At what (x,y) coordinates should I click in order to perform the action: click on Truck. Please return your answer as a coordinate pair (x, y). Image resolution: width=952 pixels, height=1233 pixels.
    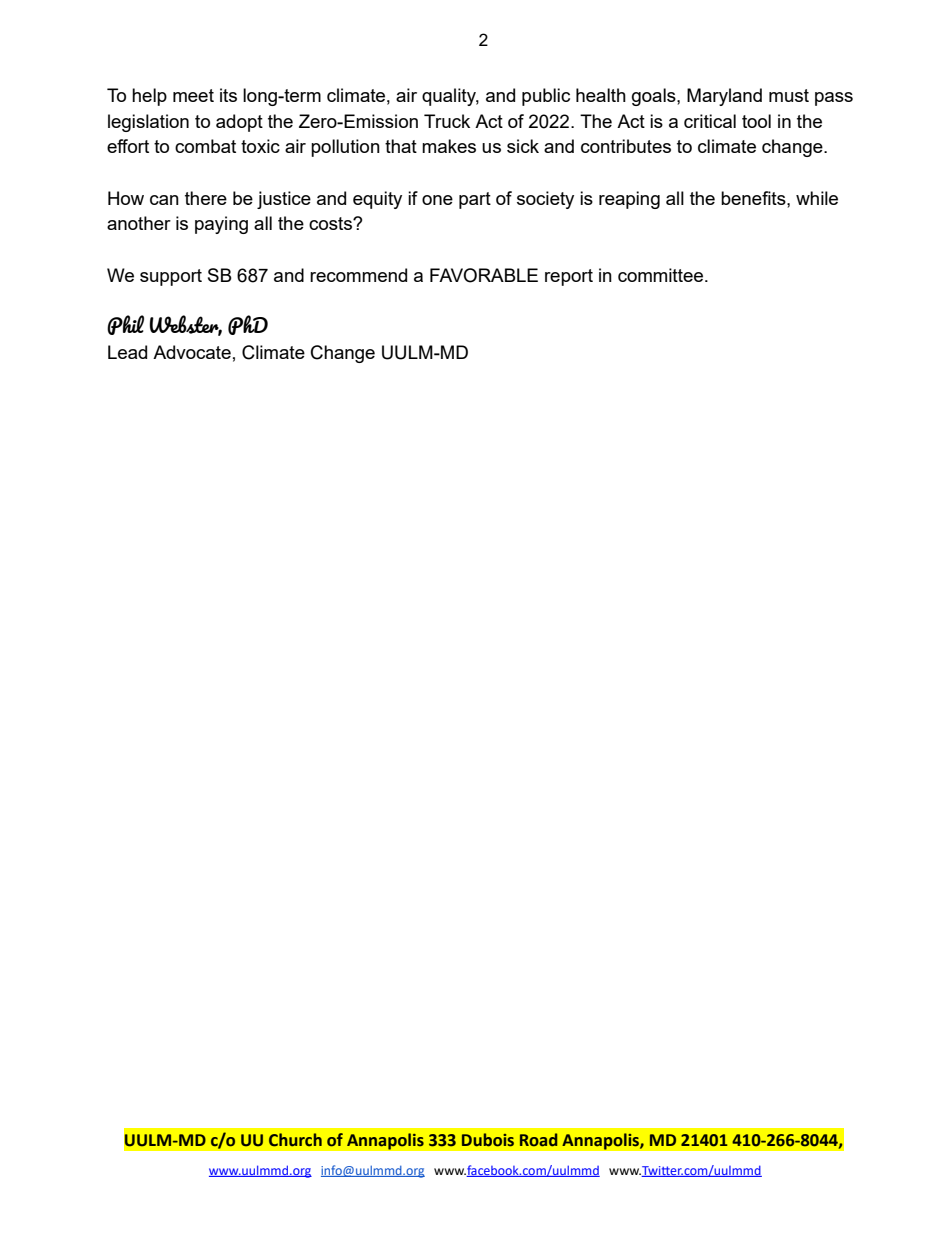
    Looking at the image, I should click on (447, 121).
